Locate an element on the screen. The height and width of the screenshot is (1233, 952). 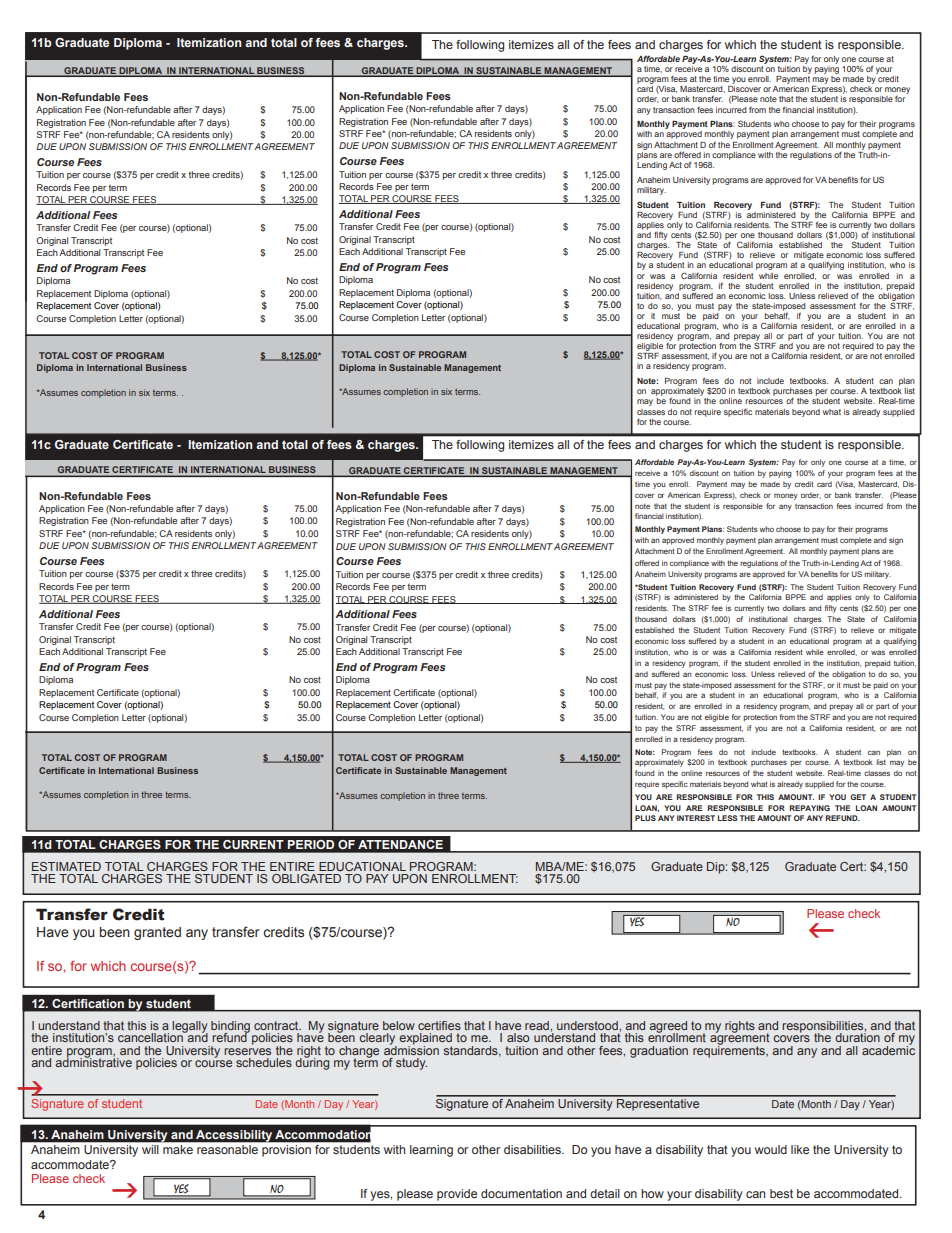
provide is located at coordinates (457, 1195).
